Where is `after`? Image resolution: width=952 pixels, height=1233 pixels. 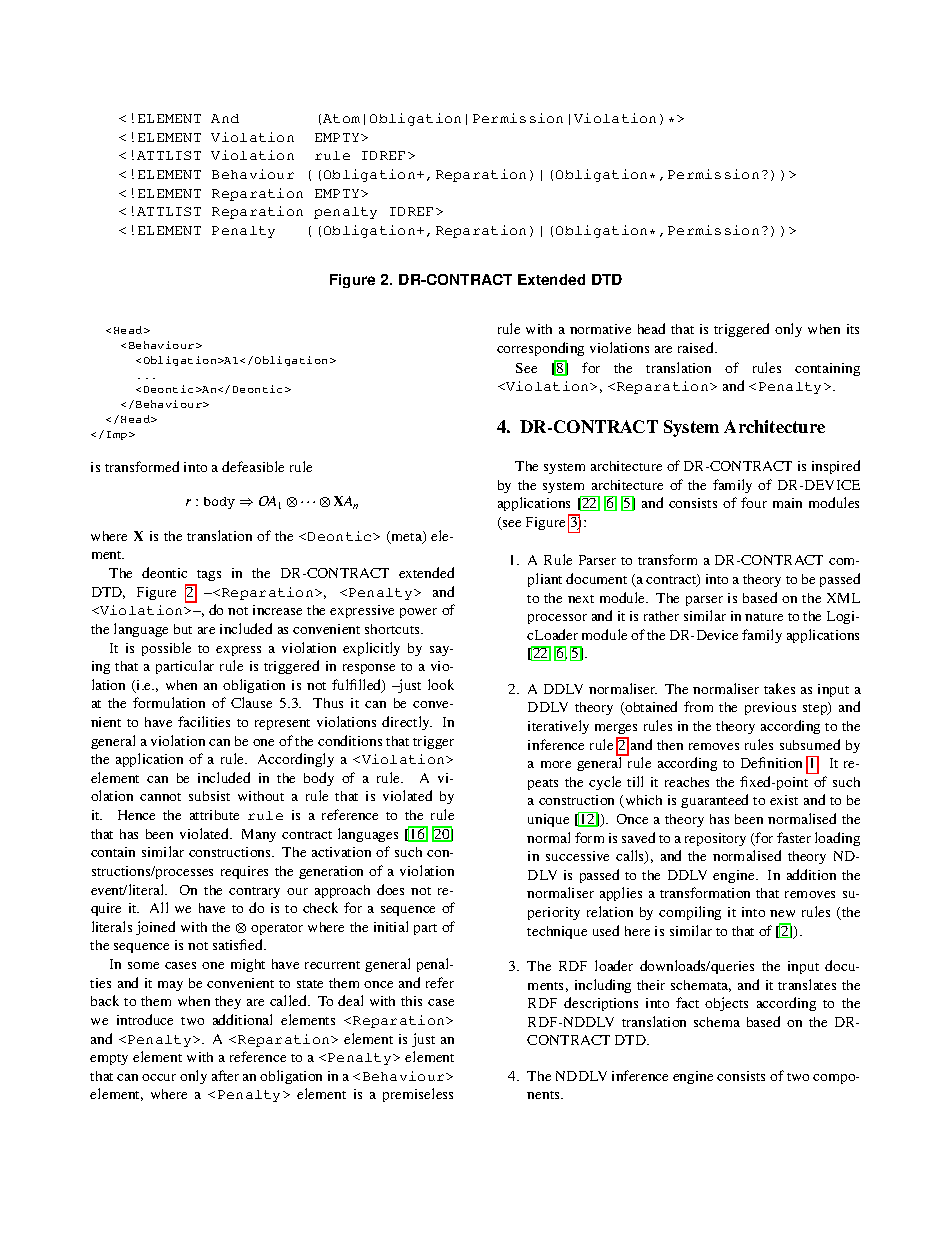 after is located at coordinates (225, 1075).
